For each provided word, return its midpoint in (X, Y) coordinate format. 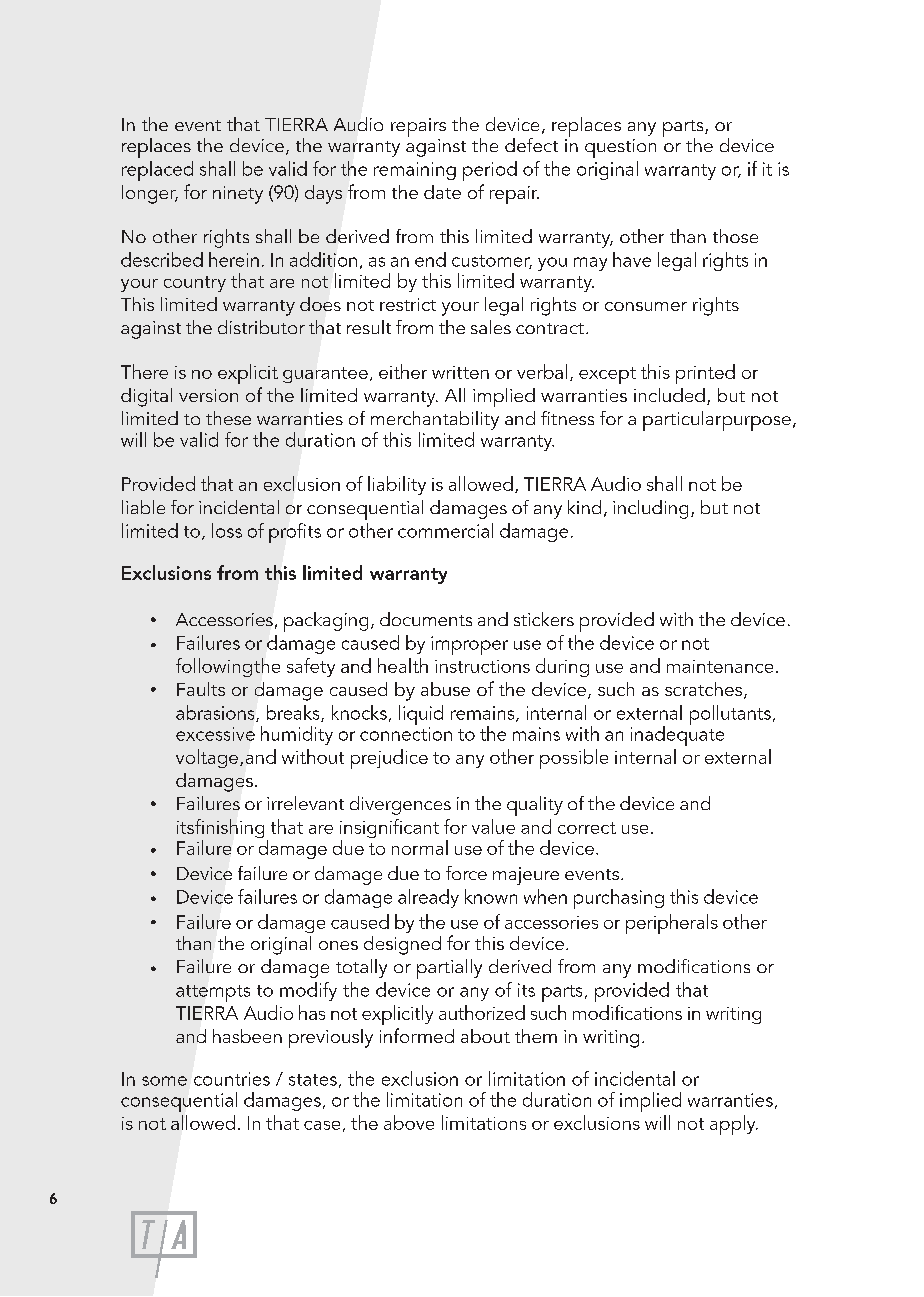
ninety (238, 195)
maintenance (720, 666)
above (409, 1122)
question (620, 148)
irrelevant (305, 803)
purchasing (619, 899)
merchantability (435, 420)
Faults (201, 689)
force (466, 873)
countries (232, 1079)
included (669, 395)
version (208, 395)
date (442, 192)
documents (426, 619)
